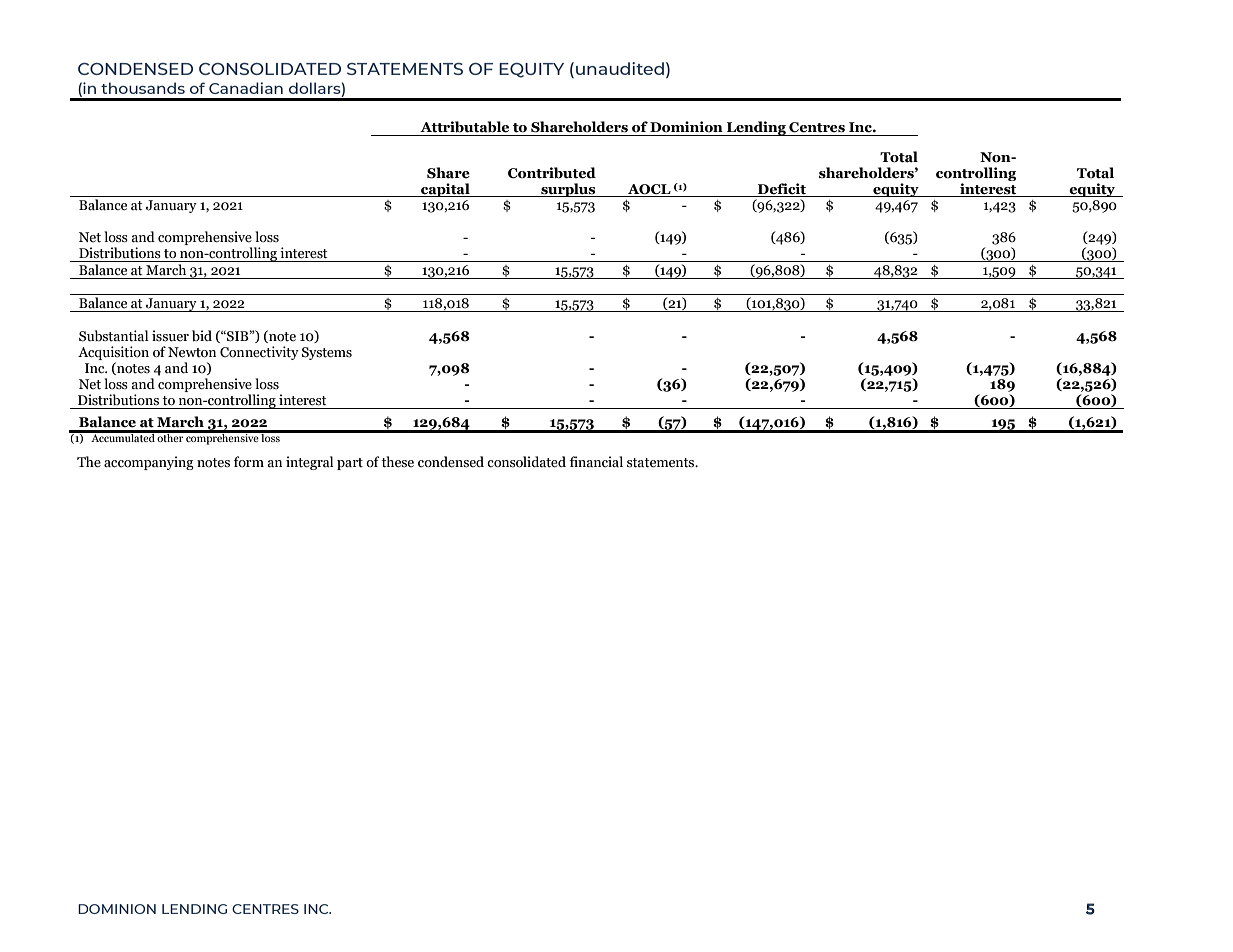 This page has height=952, width=1233. What do you see at coordinates (259, 353) in the page?
I see `Connectivity` at bounding box center [259, 353].
